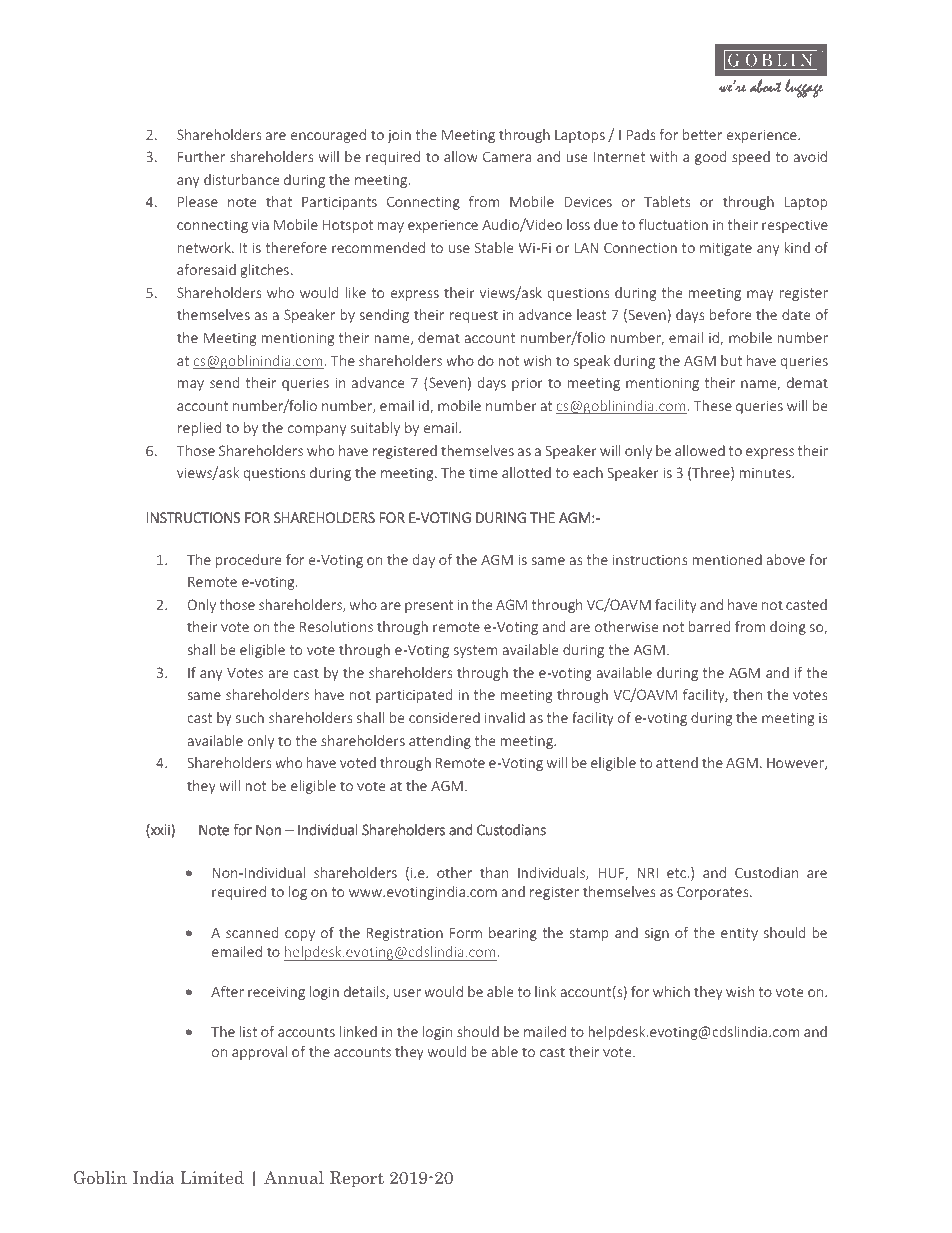 The image size is (952, 1233). What do you see at coordinates (250, 717) in the page?
I see `such` at bounding box center [250, 717].
